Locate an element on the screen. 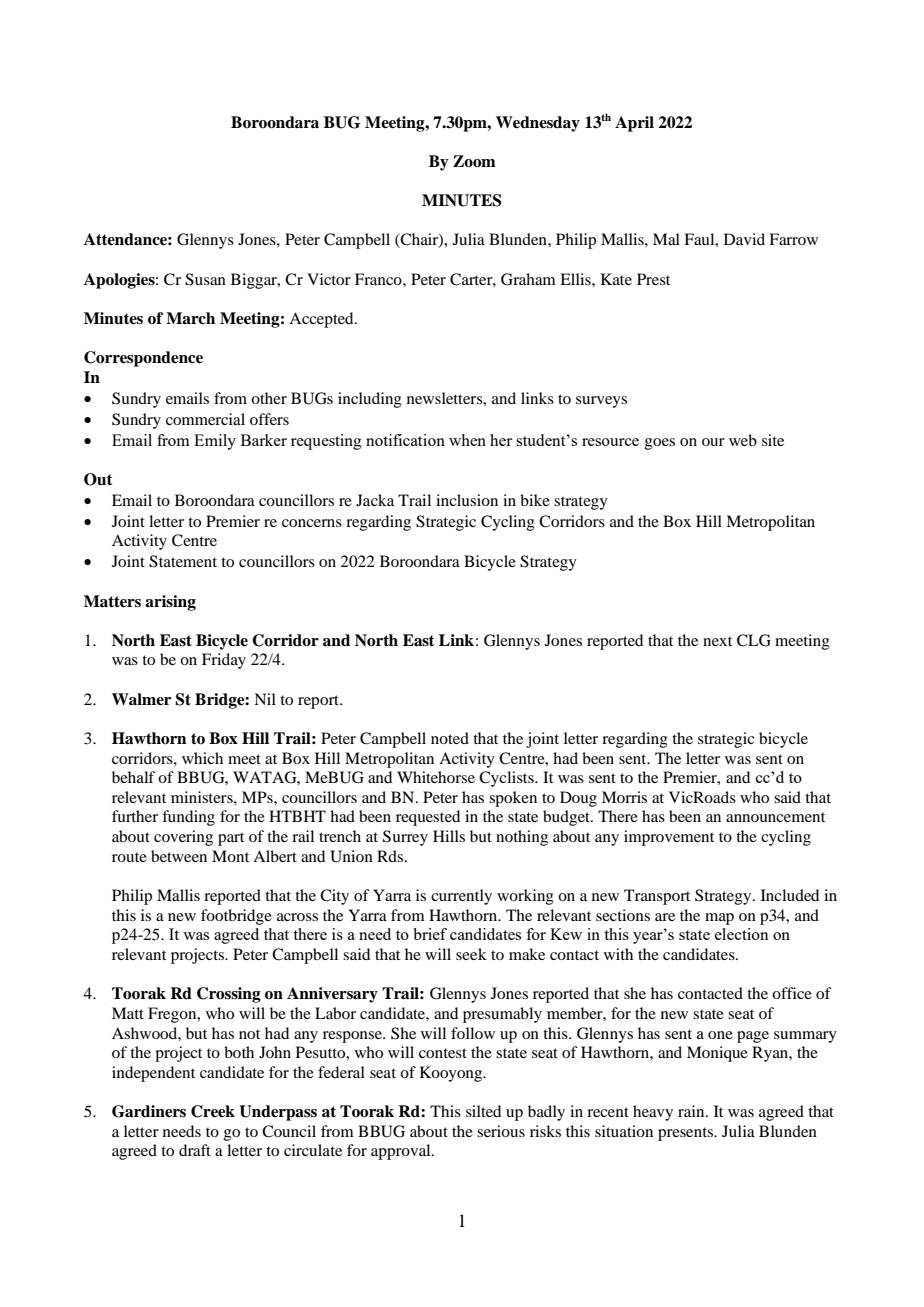 This screenshot has height=1307, width=924. Friday is located at coordinates (224, 661).
